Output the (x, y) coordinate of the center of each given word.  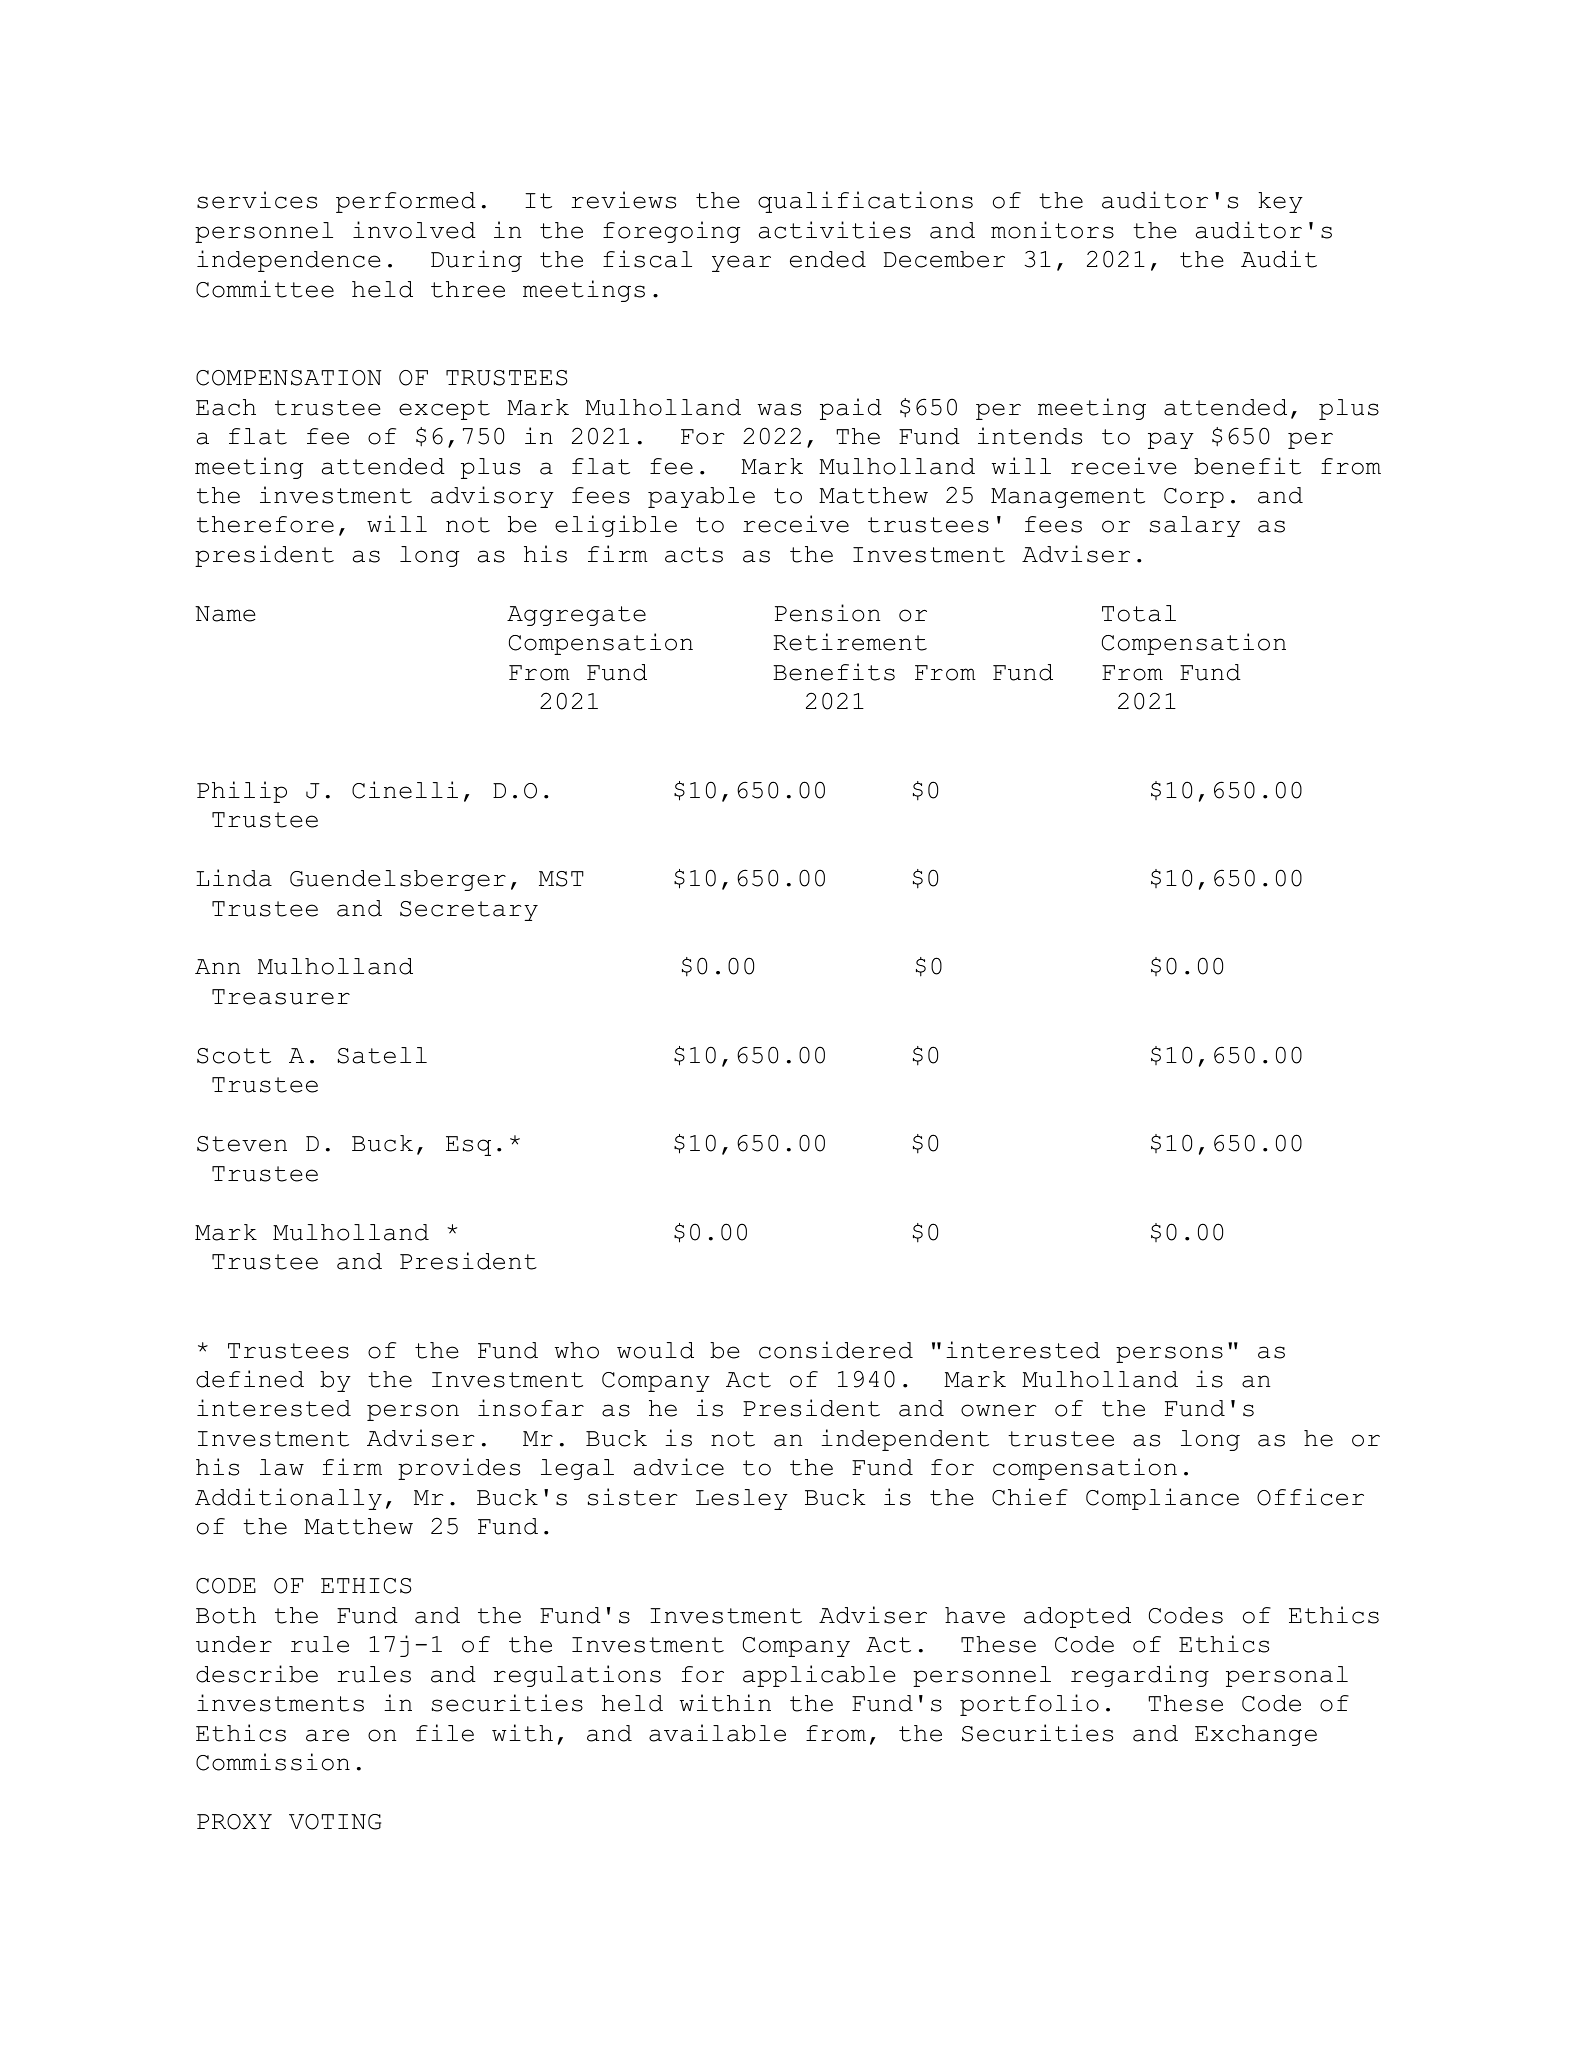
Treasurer (281, 997)
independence (289, 261)
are (327, 1735)
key (1280, 202)
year (741, 263)
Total (1139, 613)
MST (561, 879)
